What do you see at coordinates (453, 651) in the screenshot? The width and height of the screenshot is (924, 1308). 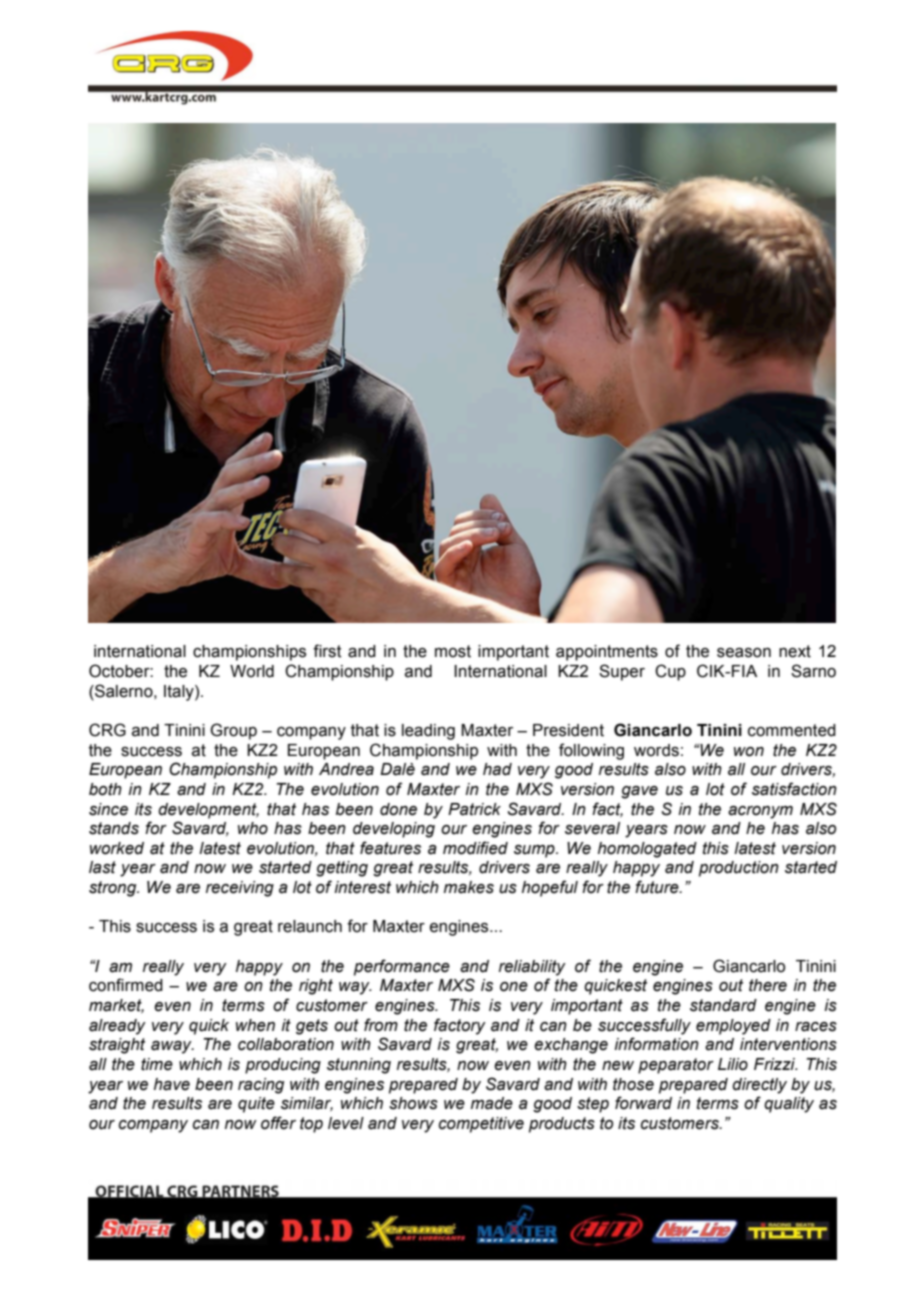 I see `most` at bounding box center [453, 651].
